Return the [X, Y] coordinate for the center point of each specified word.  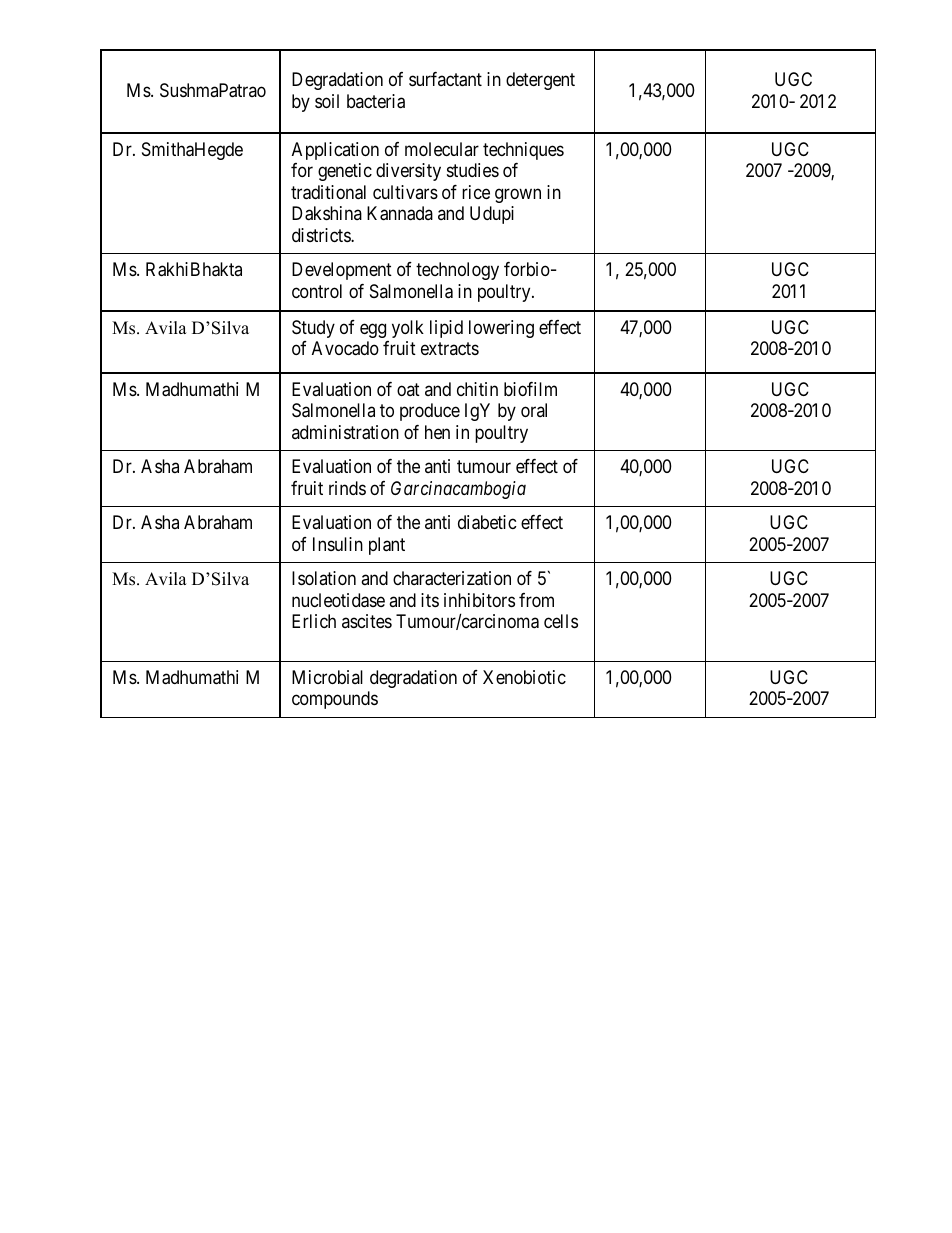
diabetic [487, 522]
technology [457, 271]
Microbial [327, 677]
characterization [452, 578]
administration [345, 432]
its [430, 600]
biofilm [530, 389]
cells [561, 621]
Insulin [338, 544]
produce [430, 412]
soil [327, 101]
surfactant [445, 79]
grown [518, 195]
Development [342, 271]
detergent [540, 81]
